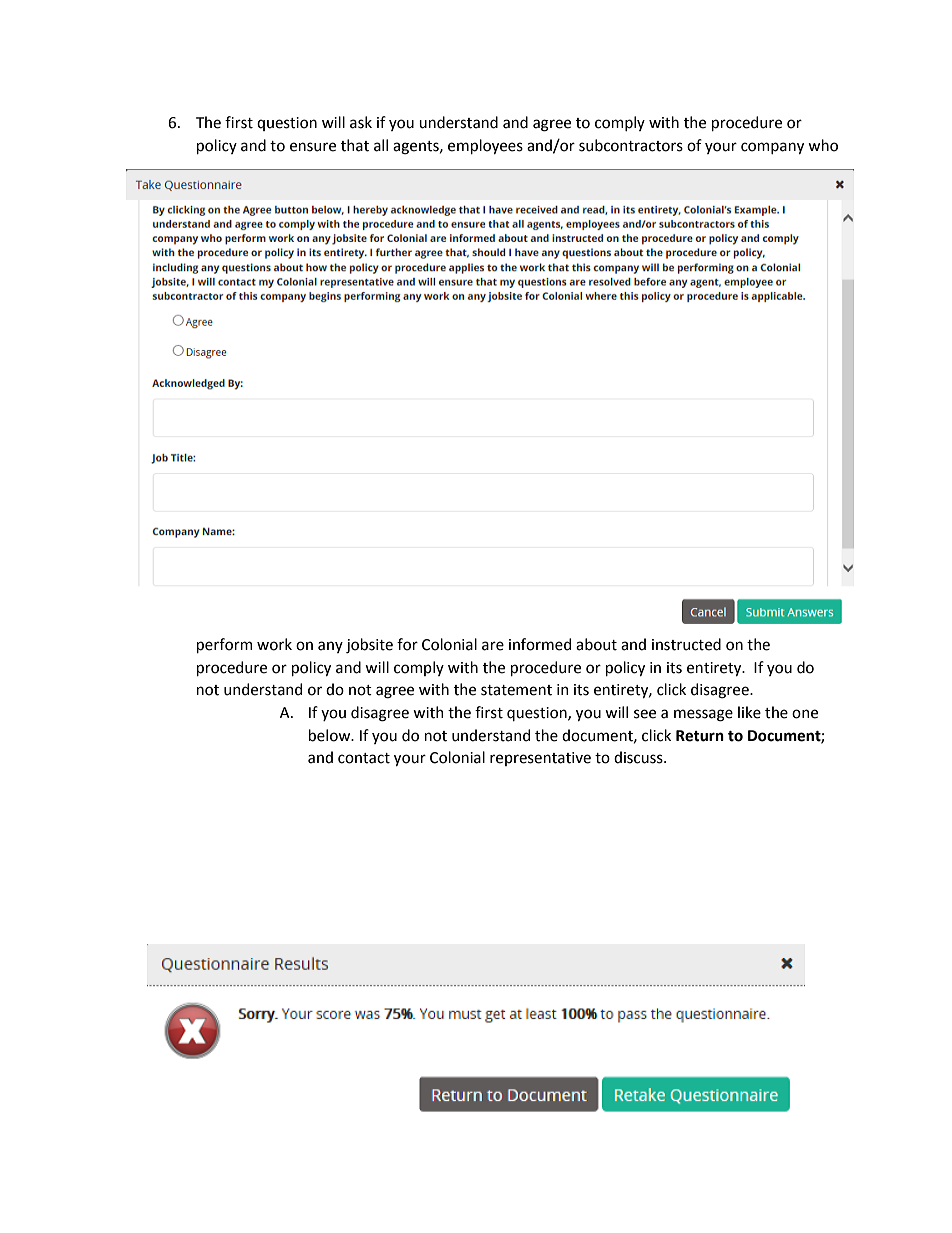 The image size is (952, 1233). Describe the element at coordinates (686, 644) in the screenshot. I see `instructed` at that location.
